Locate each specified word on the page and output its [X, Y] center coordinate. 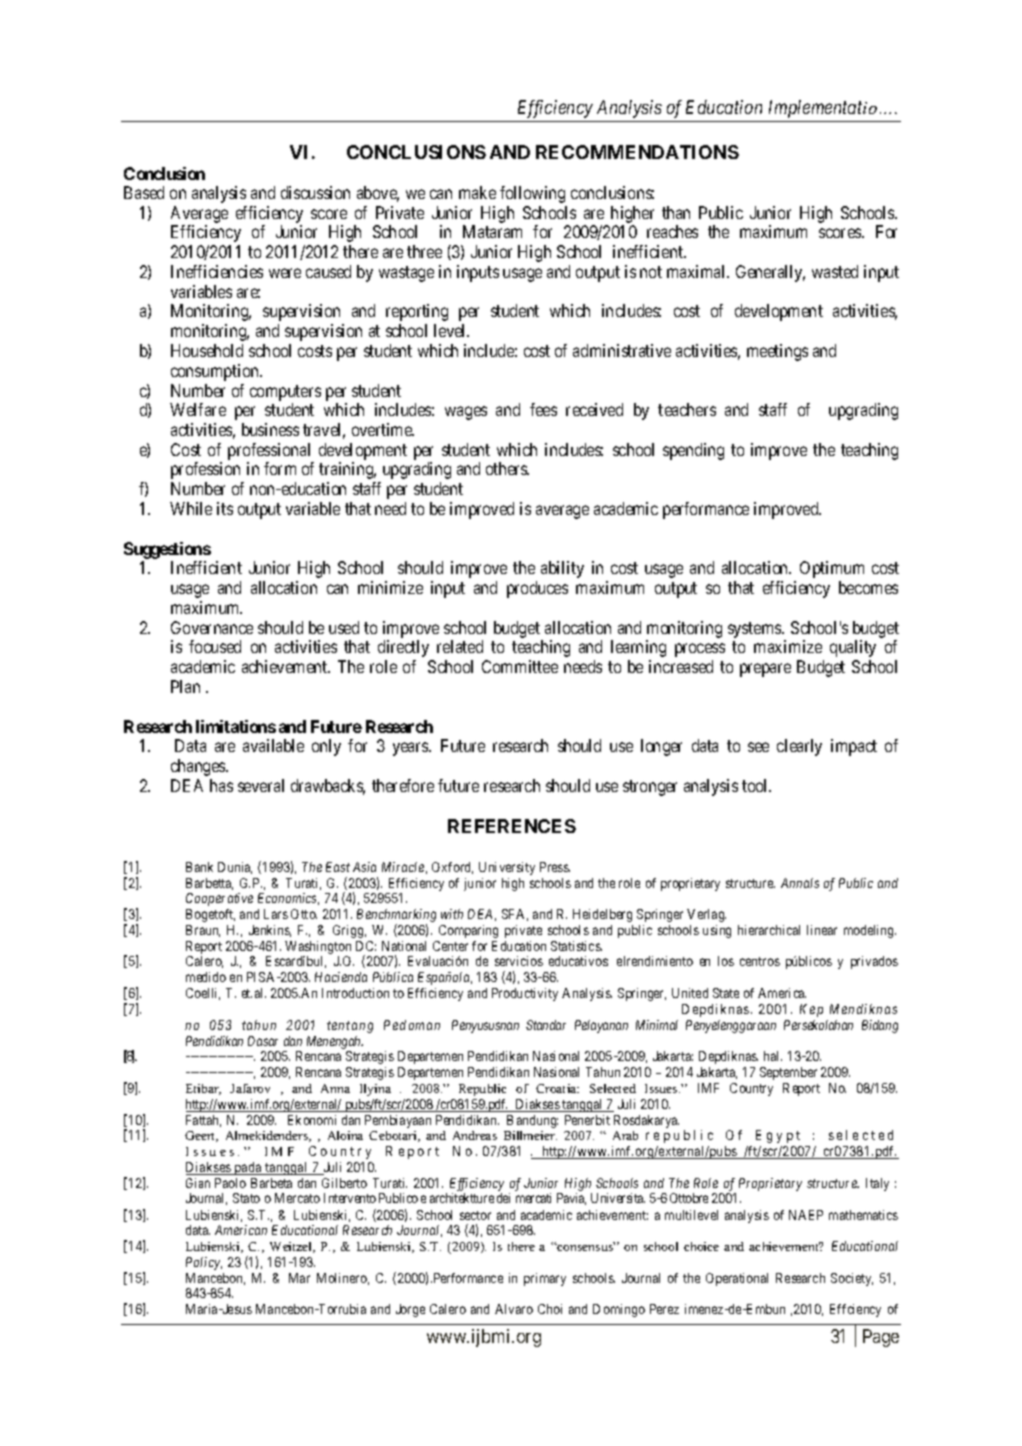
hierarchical [769, 930]
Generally [770, 273]
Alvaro [514, 1309]
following [532, 194]
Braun [203, 931]
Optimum [832, 569]
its [225, 508]
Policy [204, 1263]
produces [537, 589]
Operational [737, 1279]
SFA [515, 915]
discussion [315, 192]
